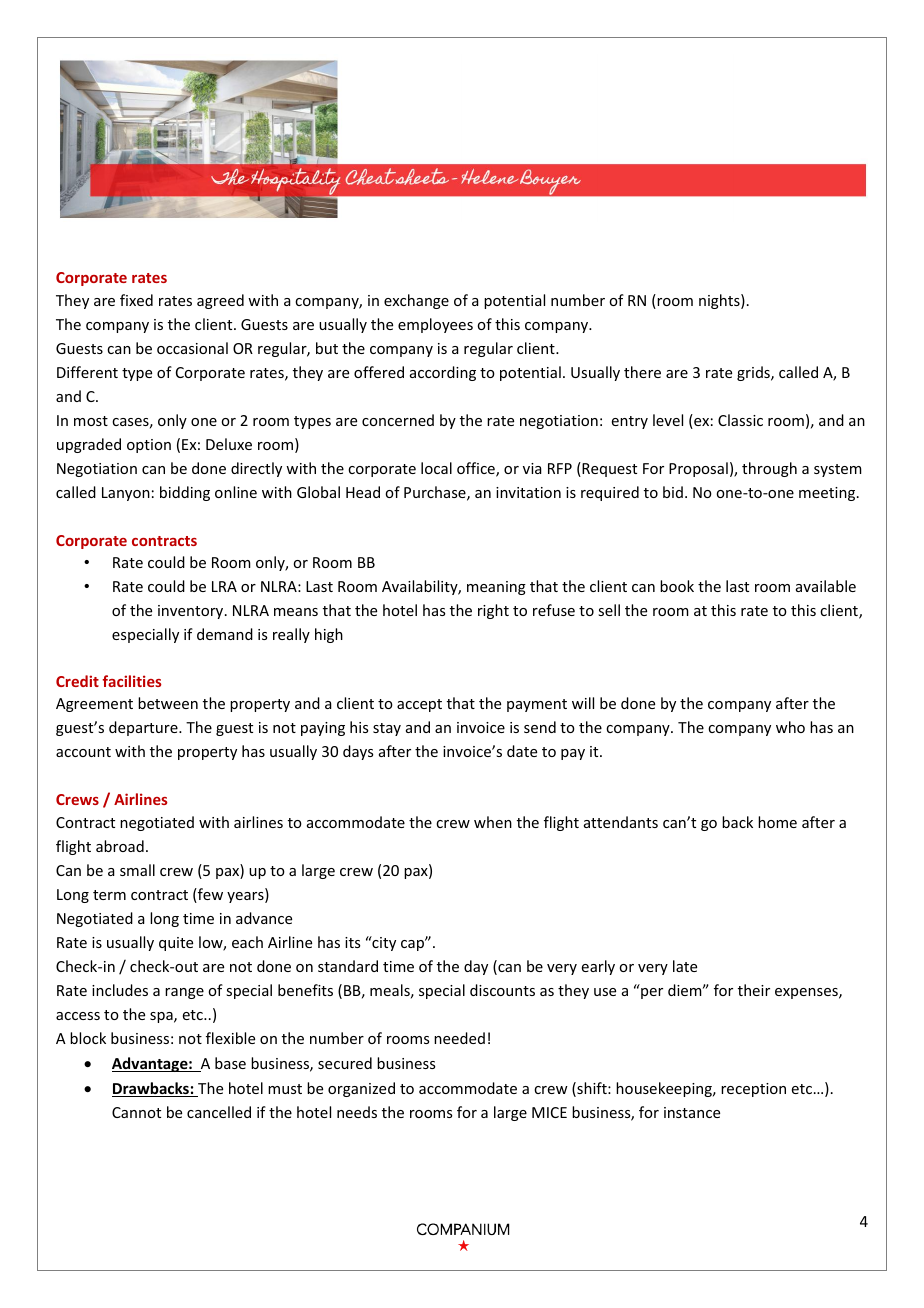  I want to click on grids, so click(754, 373).
